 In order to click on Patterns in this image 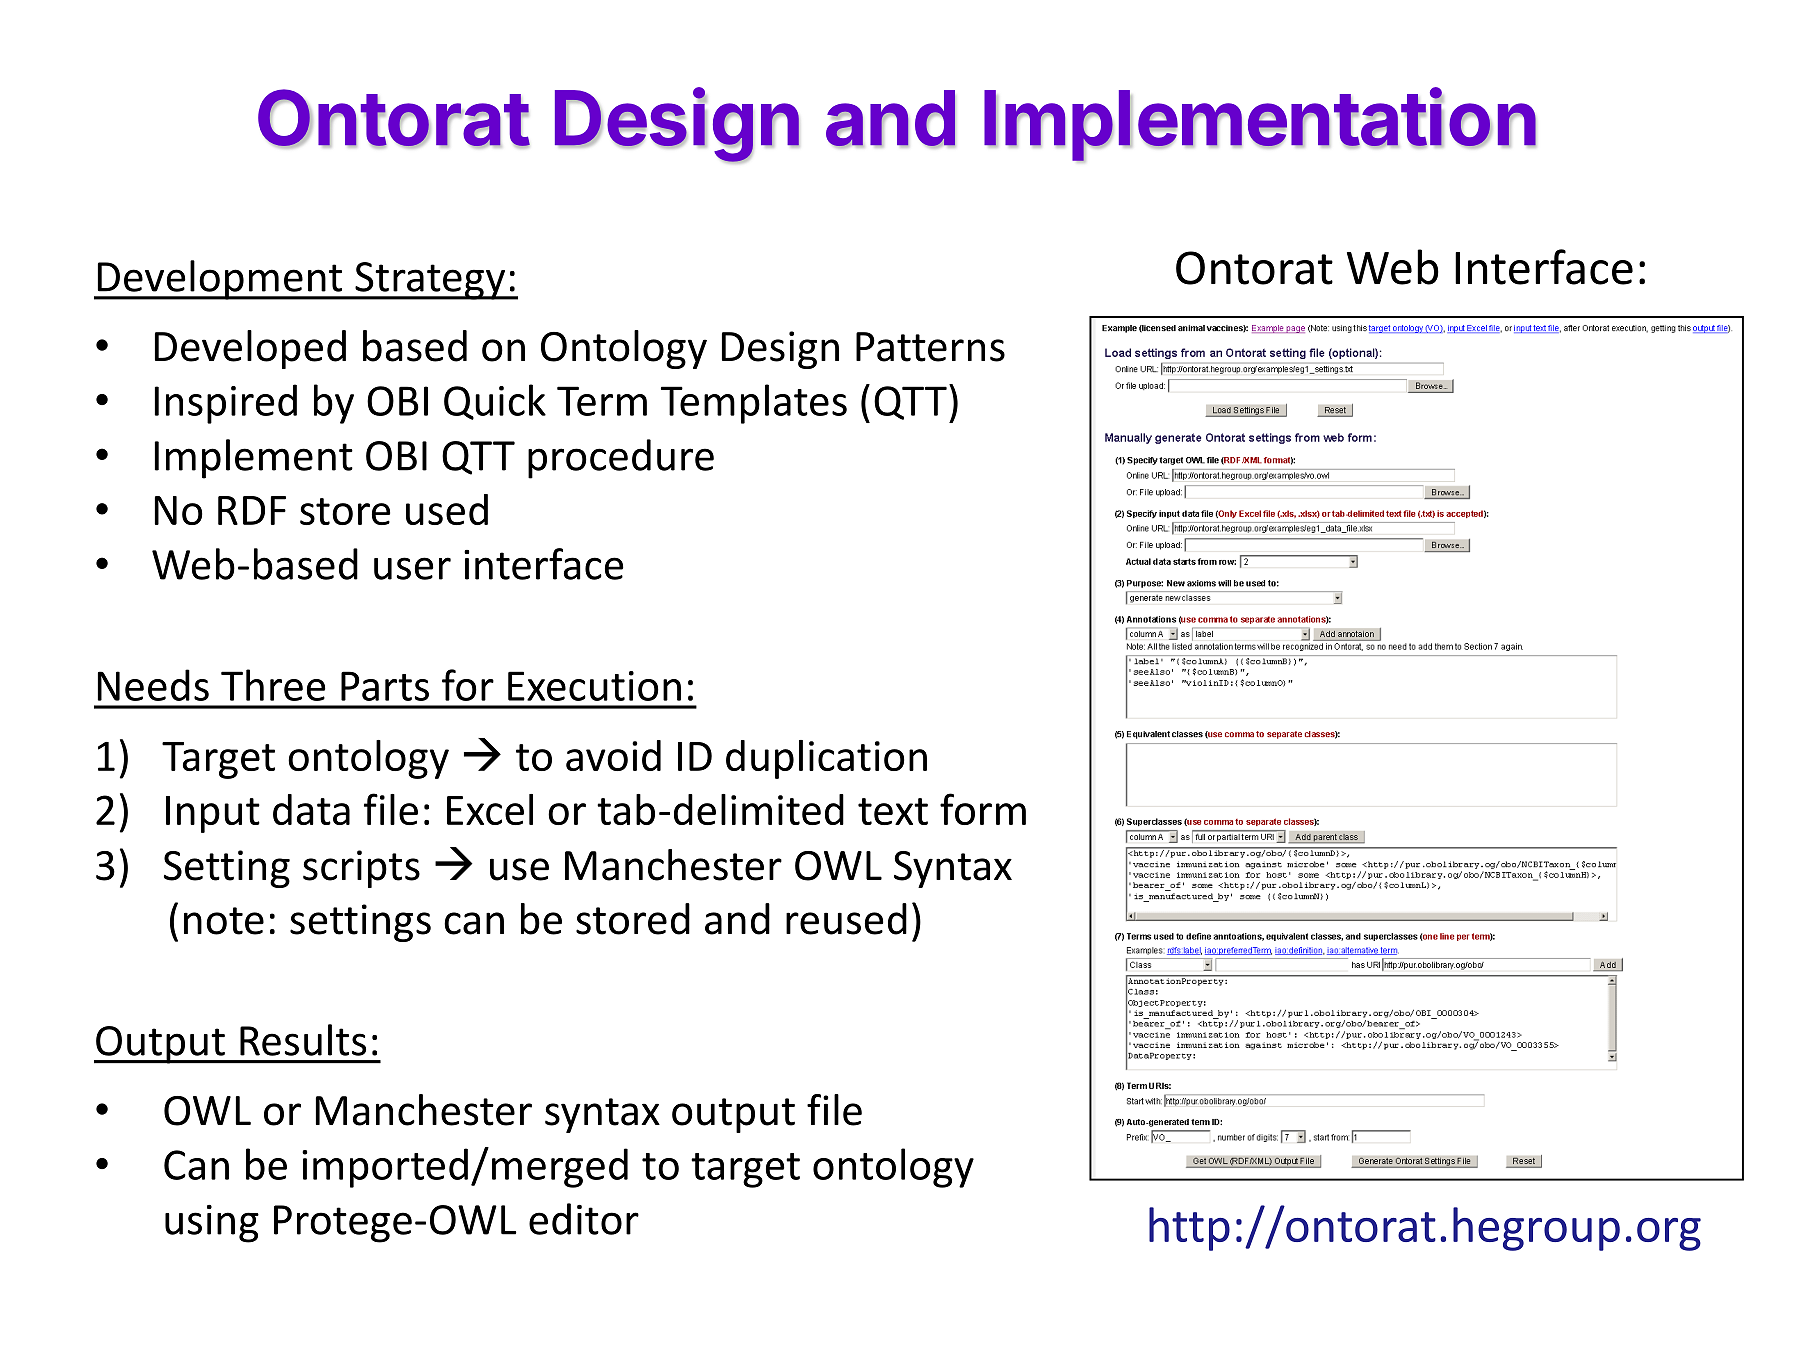, I will do `click(930, 347)`.
